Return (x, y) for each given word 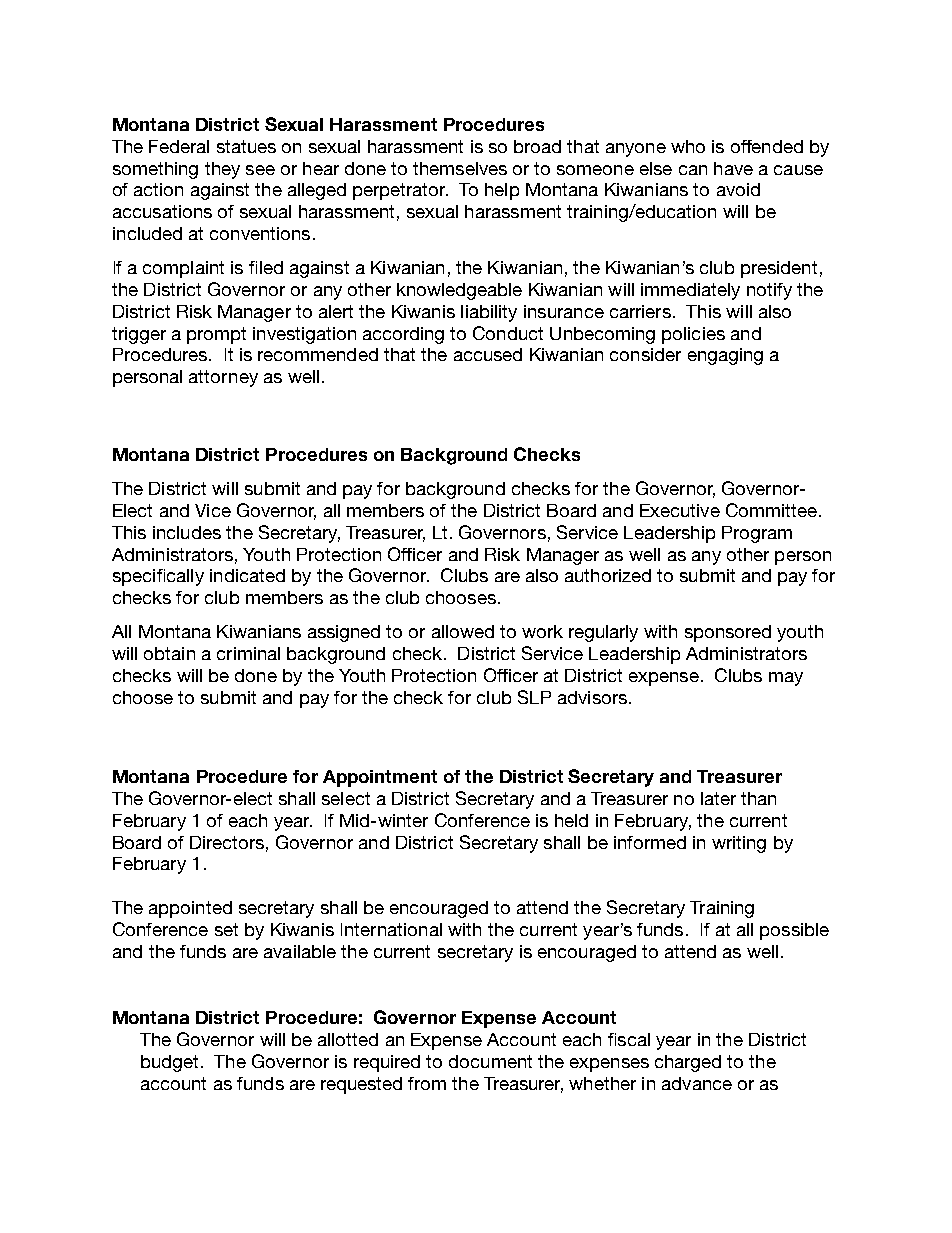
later (718, 798)
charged (688, 1063)
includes (187, 532)
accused (488, 354)
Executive (680, 510)
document (490, 1061)
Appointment (380, 778)
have (733, 168)
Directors (227, 842)
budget (169, 1063)
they (222, 170)
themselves (460, 168)
